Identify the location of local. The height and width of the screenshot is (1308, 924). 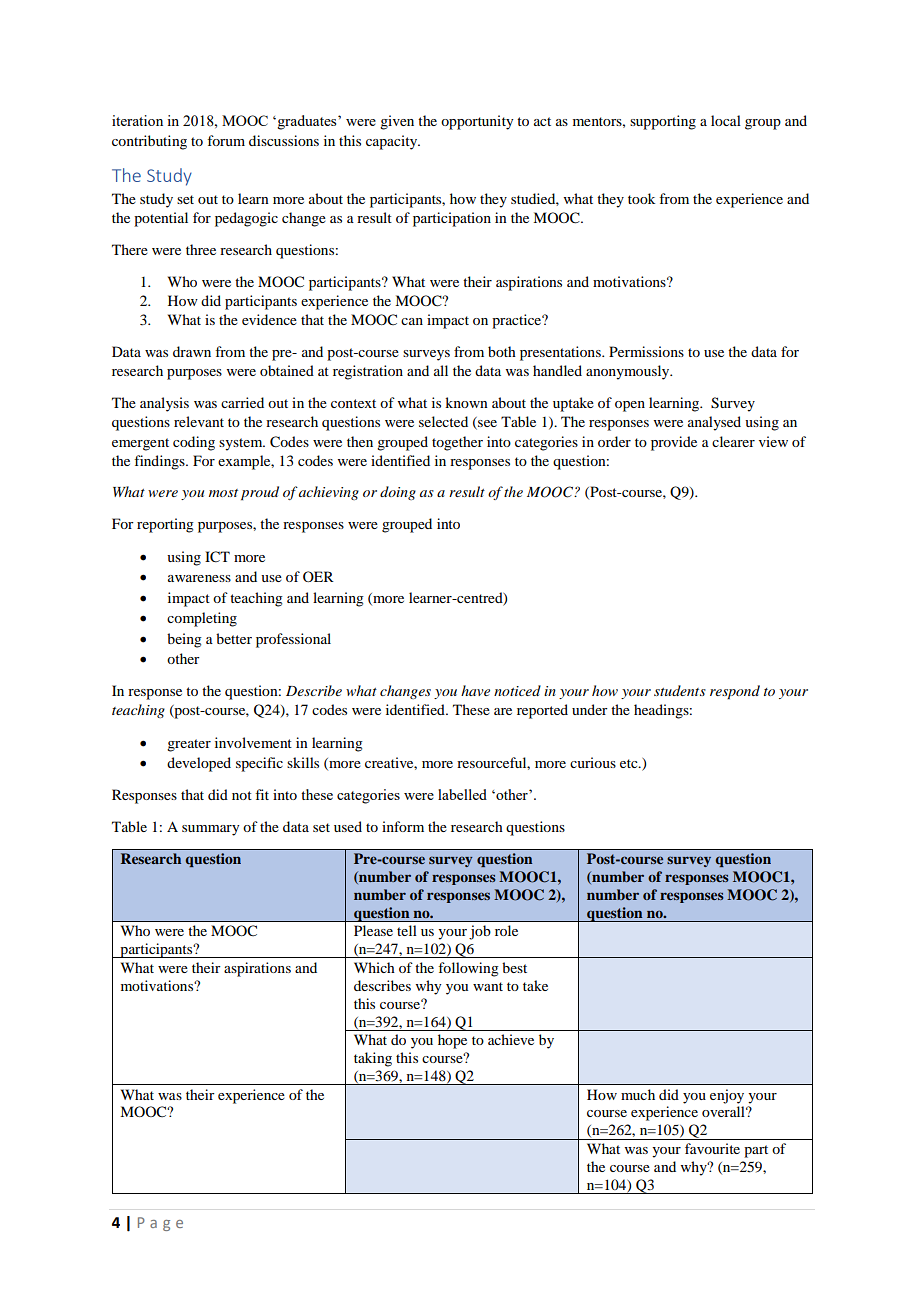
(726, 120).
